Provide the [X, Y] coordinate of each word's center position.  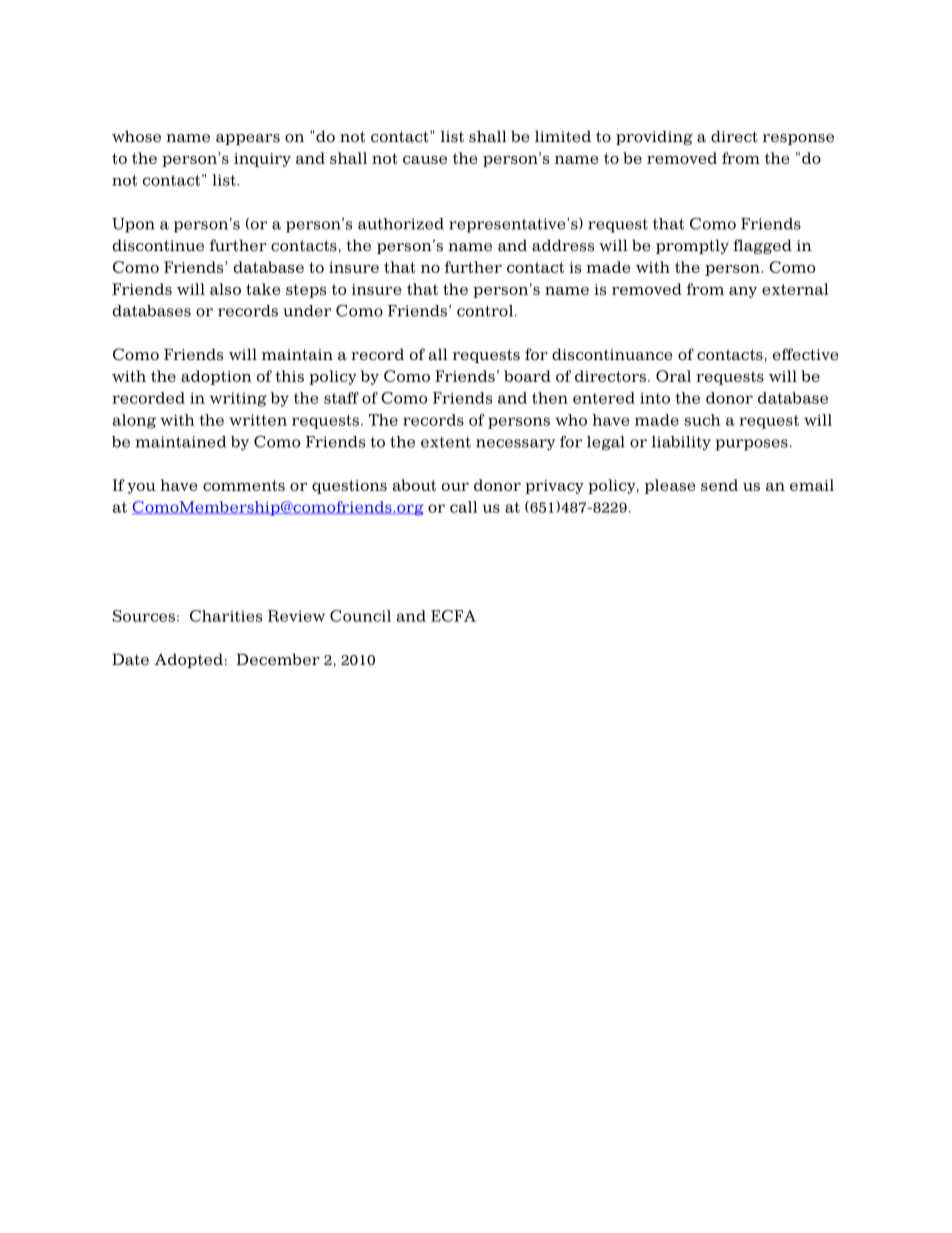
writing [238, 399]
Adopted [188, 660]
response [798, 139]
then [550, 398]
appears [248, 139]
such [703, 420]
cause [425, 159]
